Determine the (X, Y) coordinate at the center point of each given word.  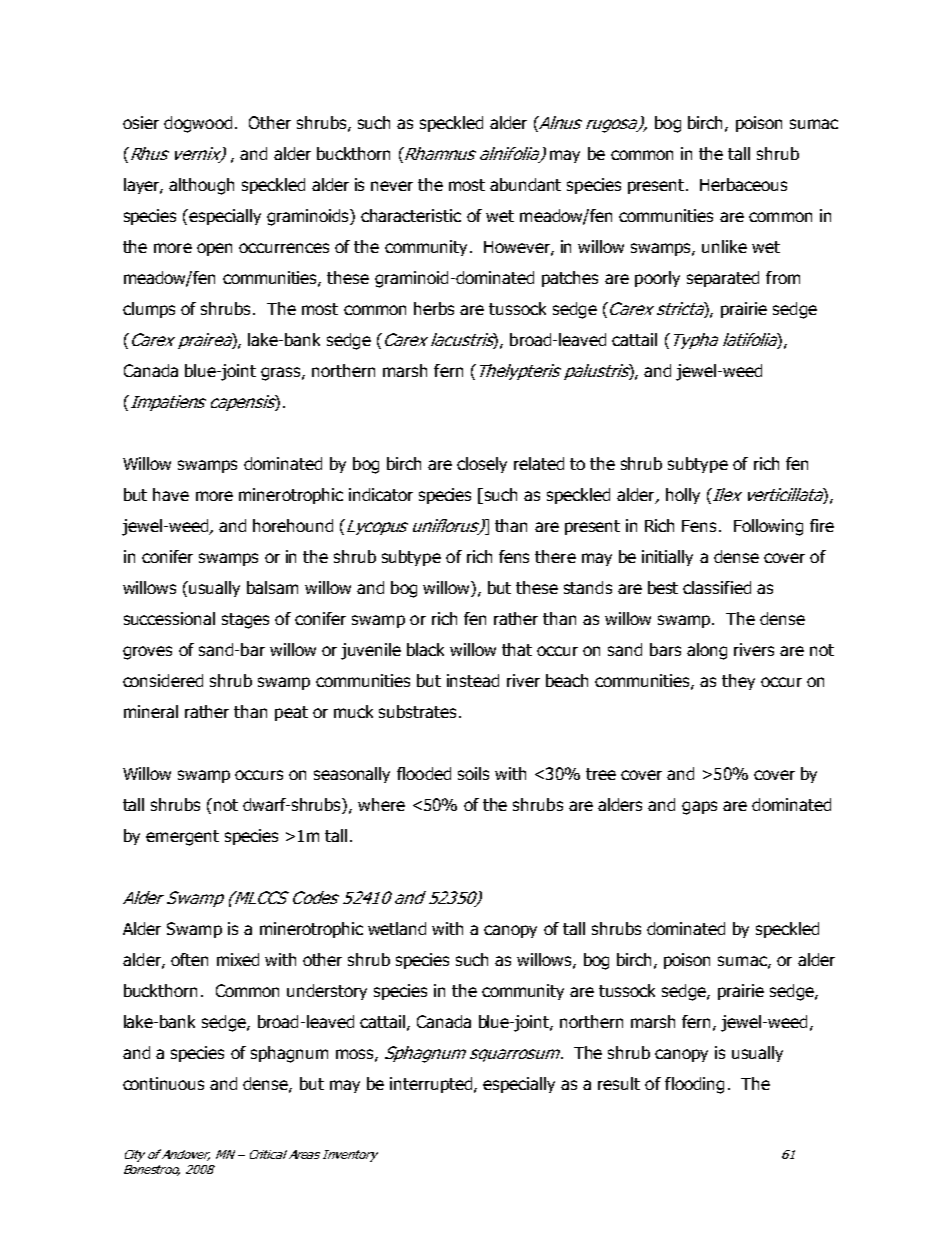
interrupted (432, 1085)
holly (683, 496)
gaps (699, 808)
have (171, 494)
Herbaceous (743, 184)
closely (482, 465)
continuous (163, 1083)
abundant (525, 184)
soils (473, 773)
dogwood (198, 124)
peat (291, 713)
